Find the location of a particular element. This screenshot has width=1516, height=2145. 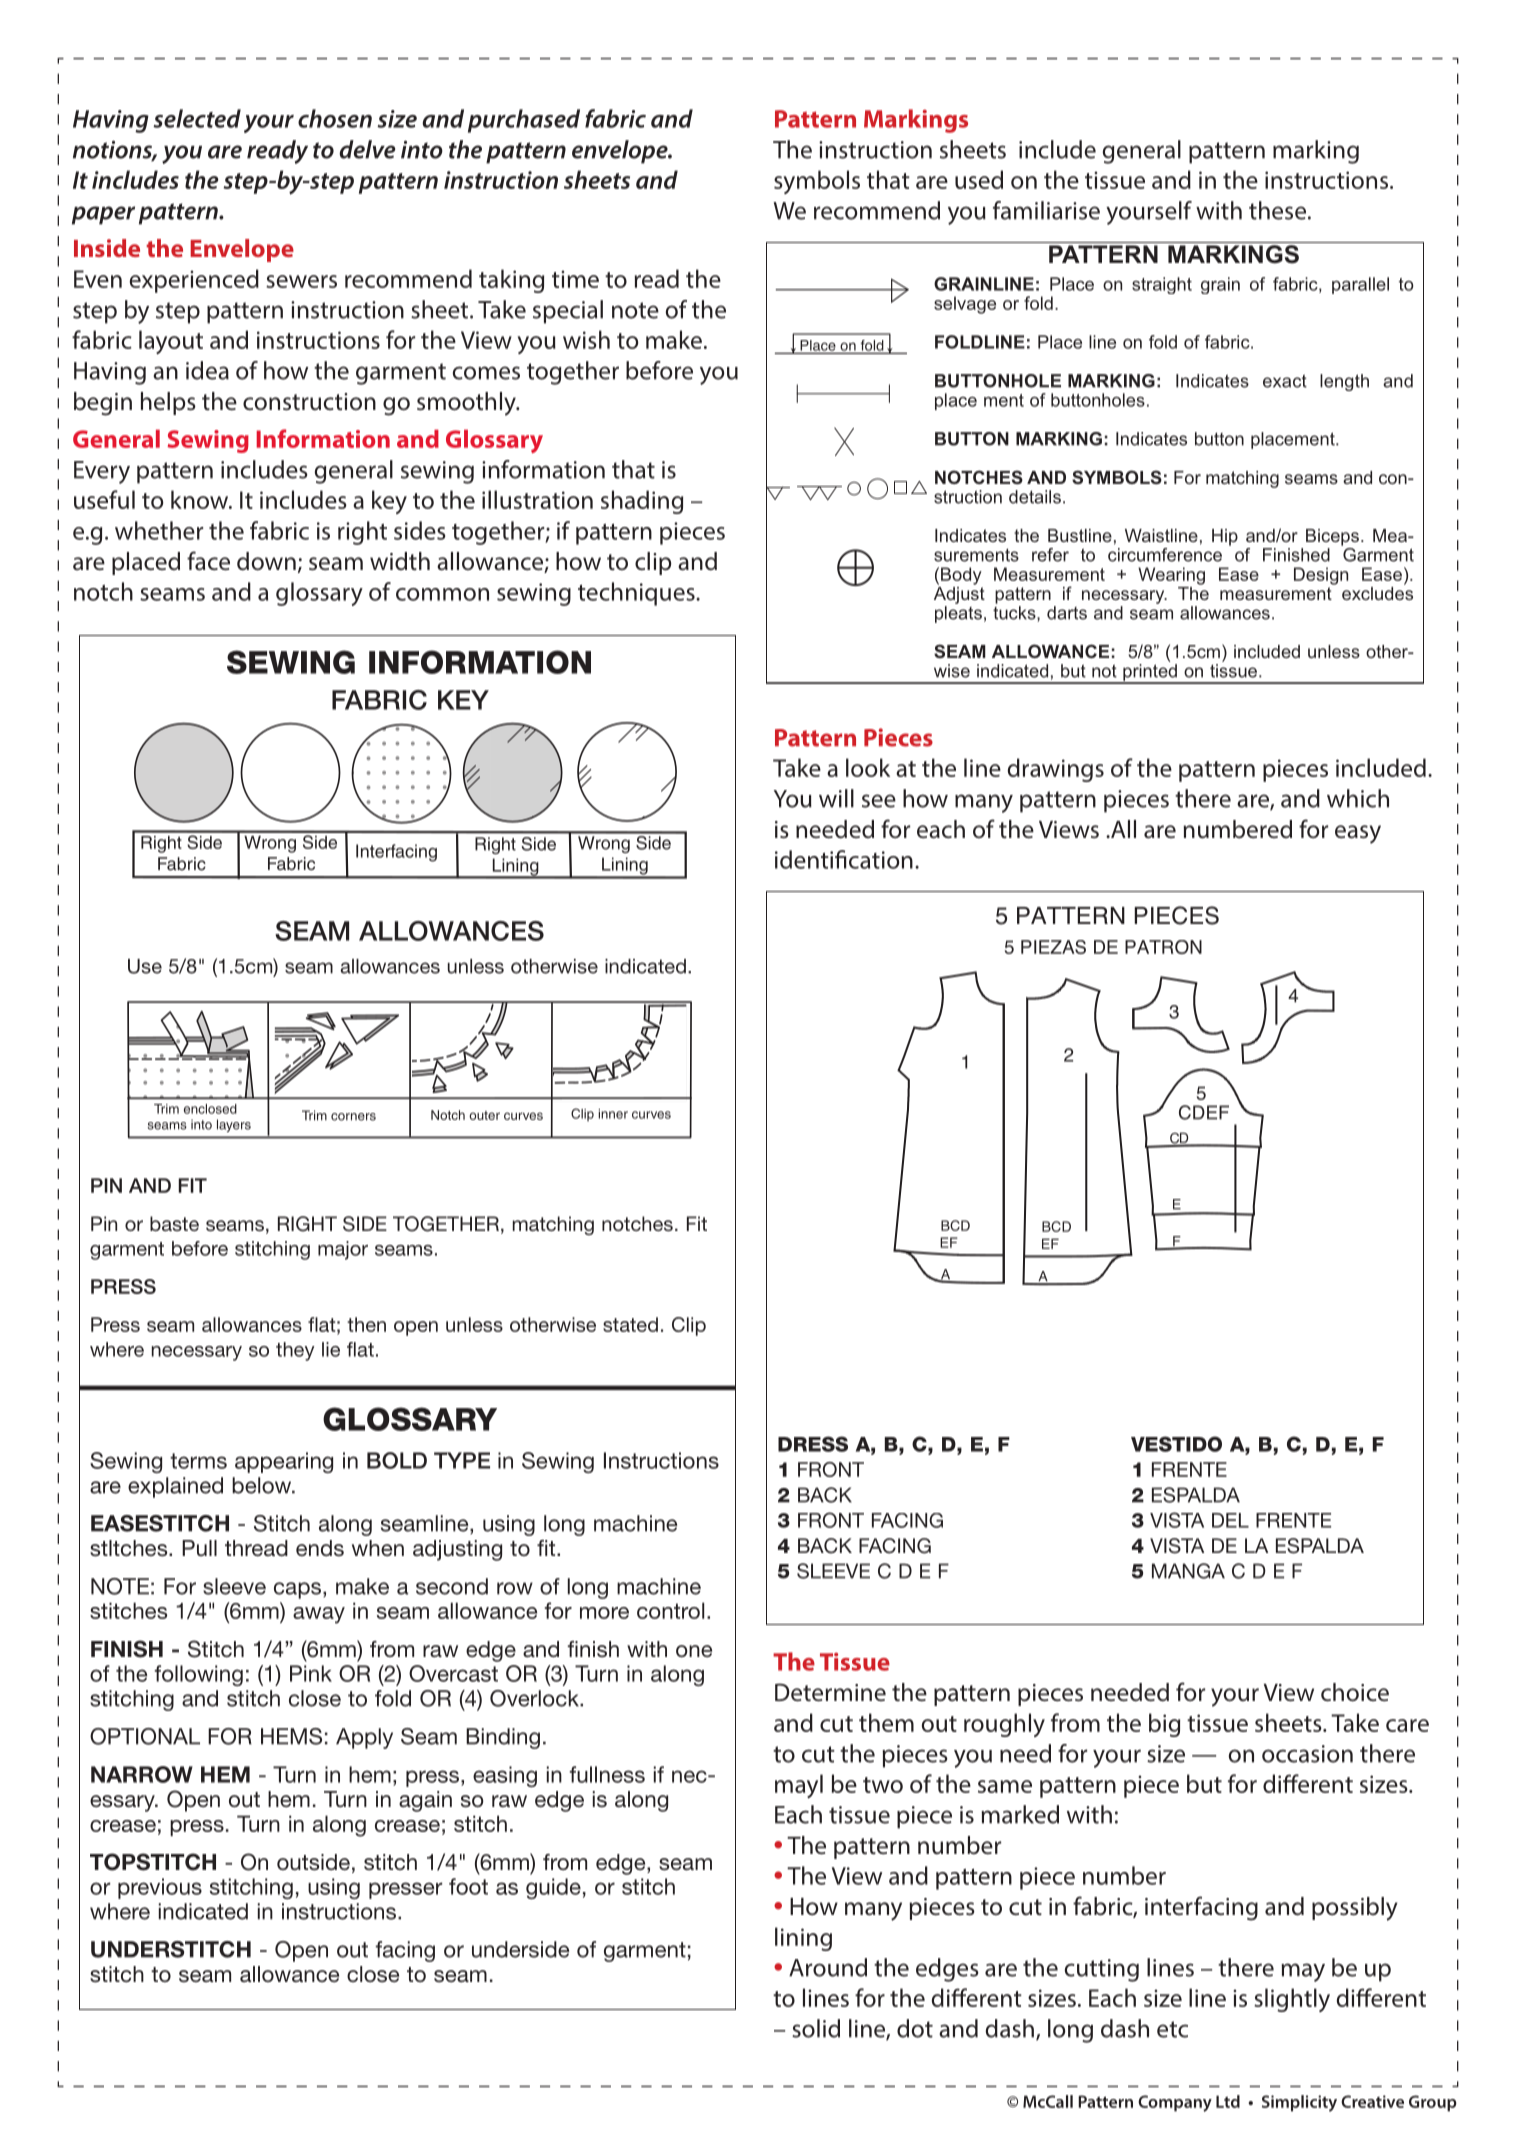

DRESS is located at coordinates (813, 1444).
